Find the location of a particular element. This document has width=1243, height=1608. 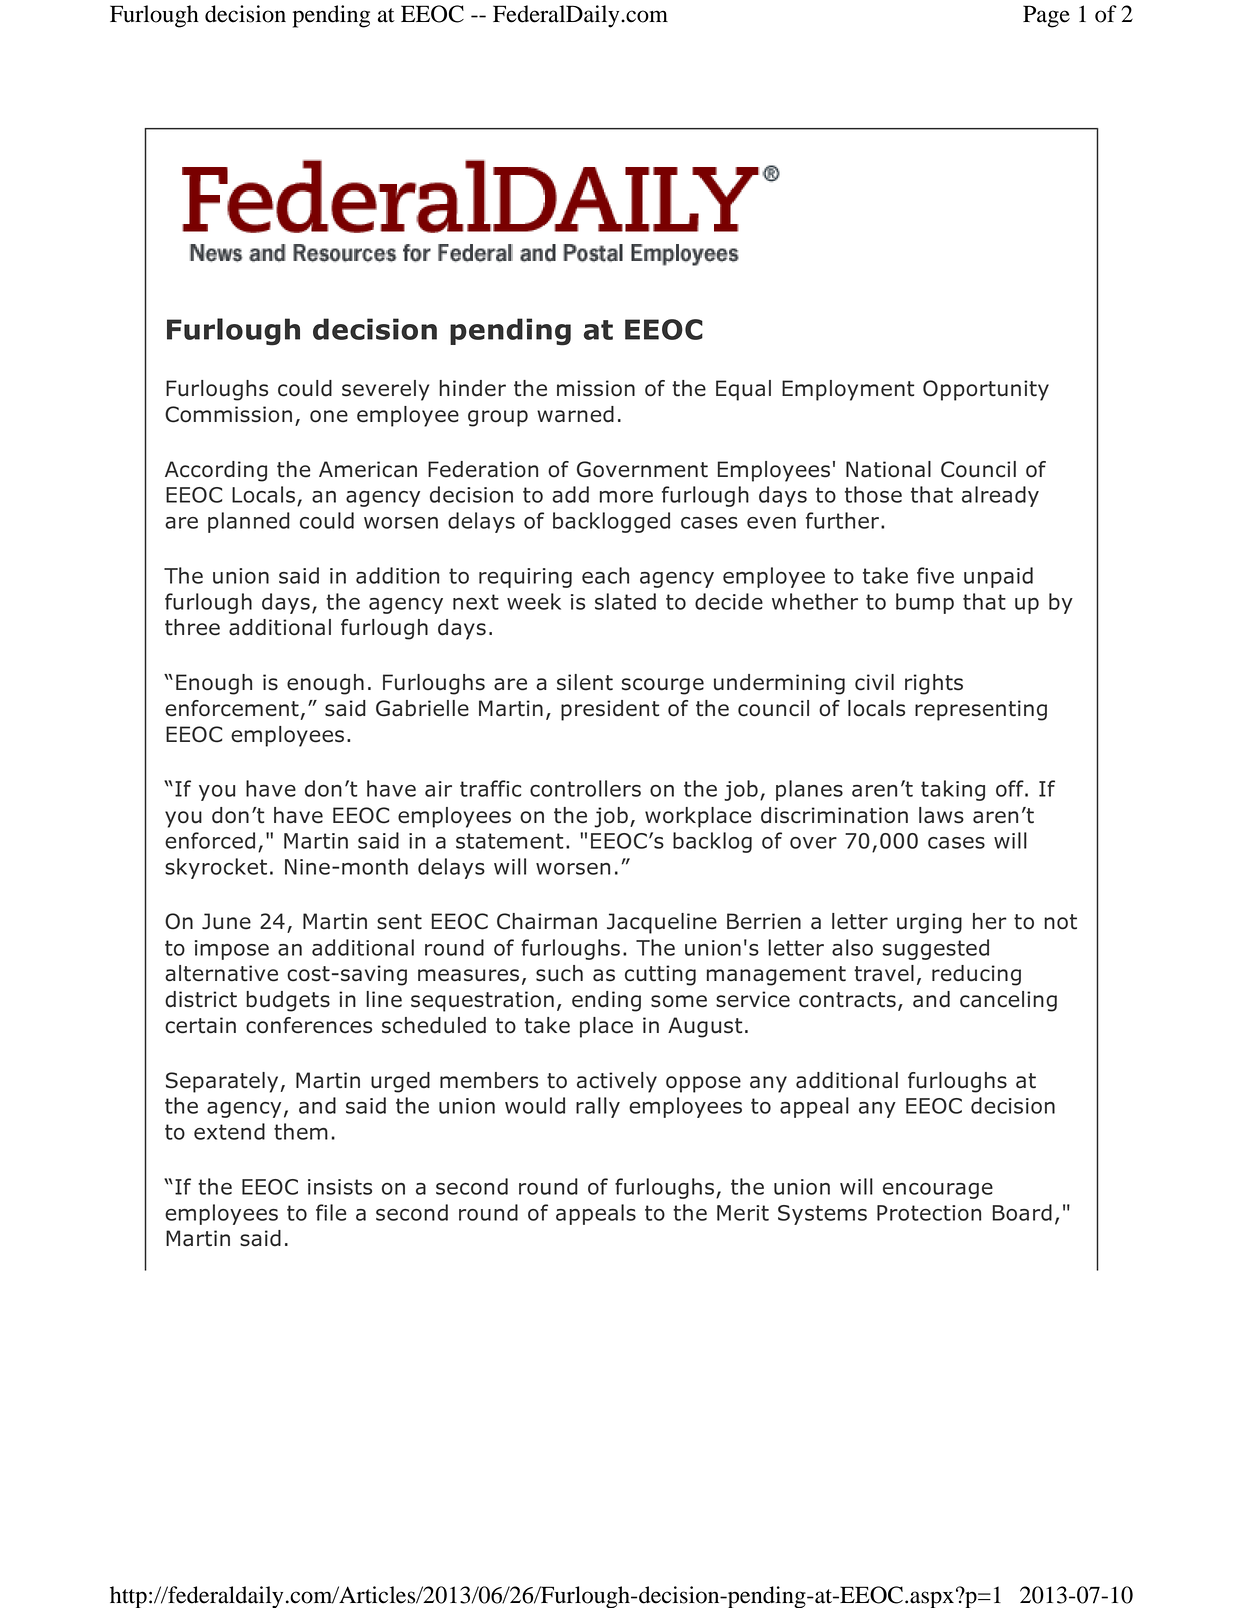

Page is located at coordinates (1046, 16).
